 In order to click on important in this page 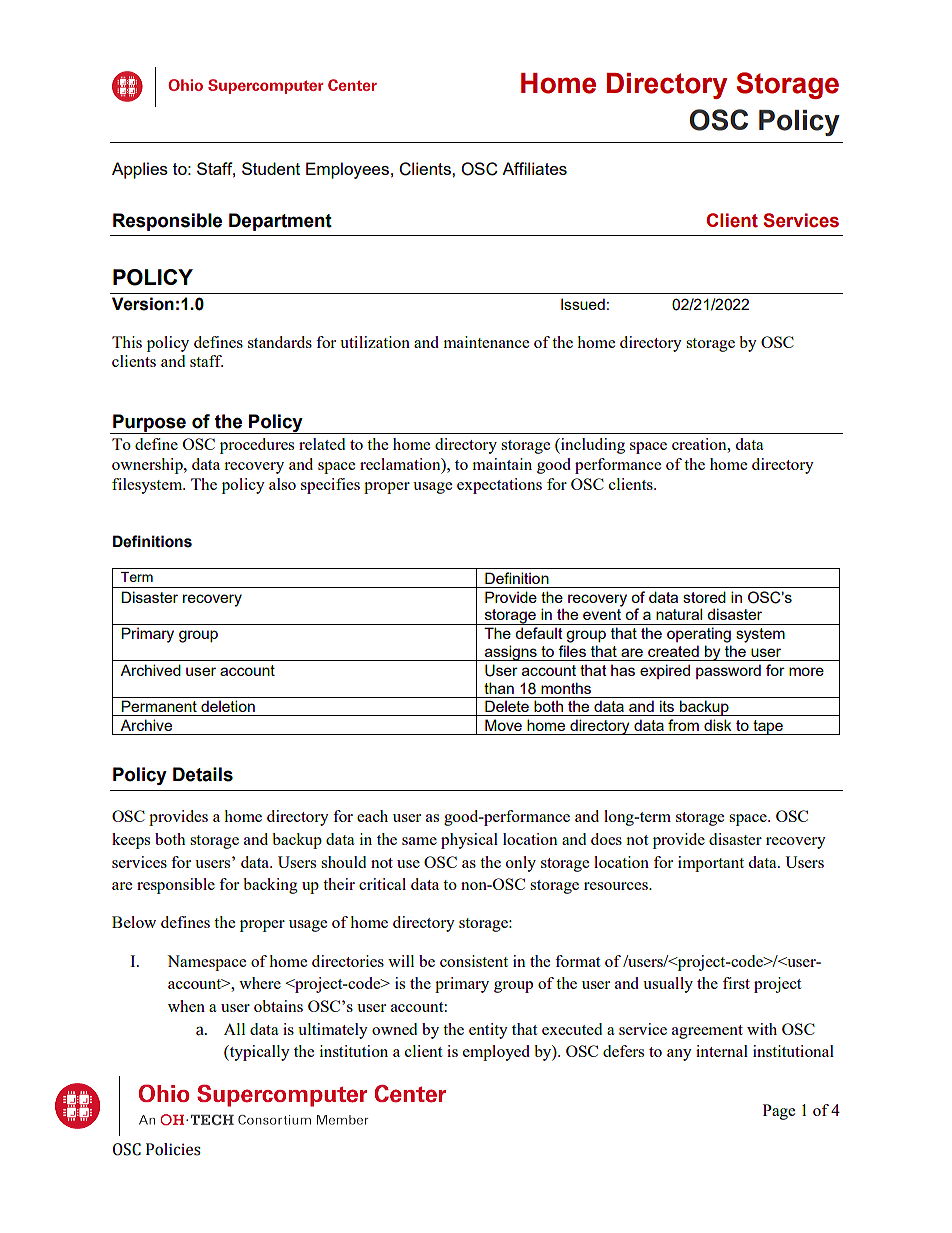, I will do `click(711, 864)`.
